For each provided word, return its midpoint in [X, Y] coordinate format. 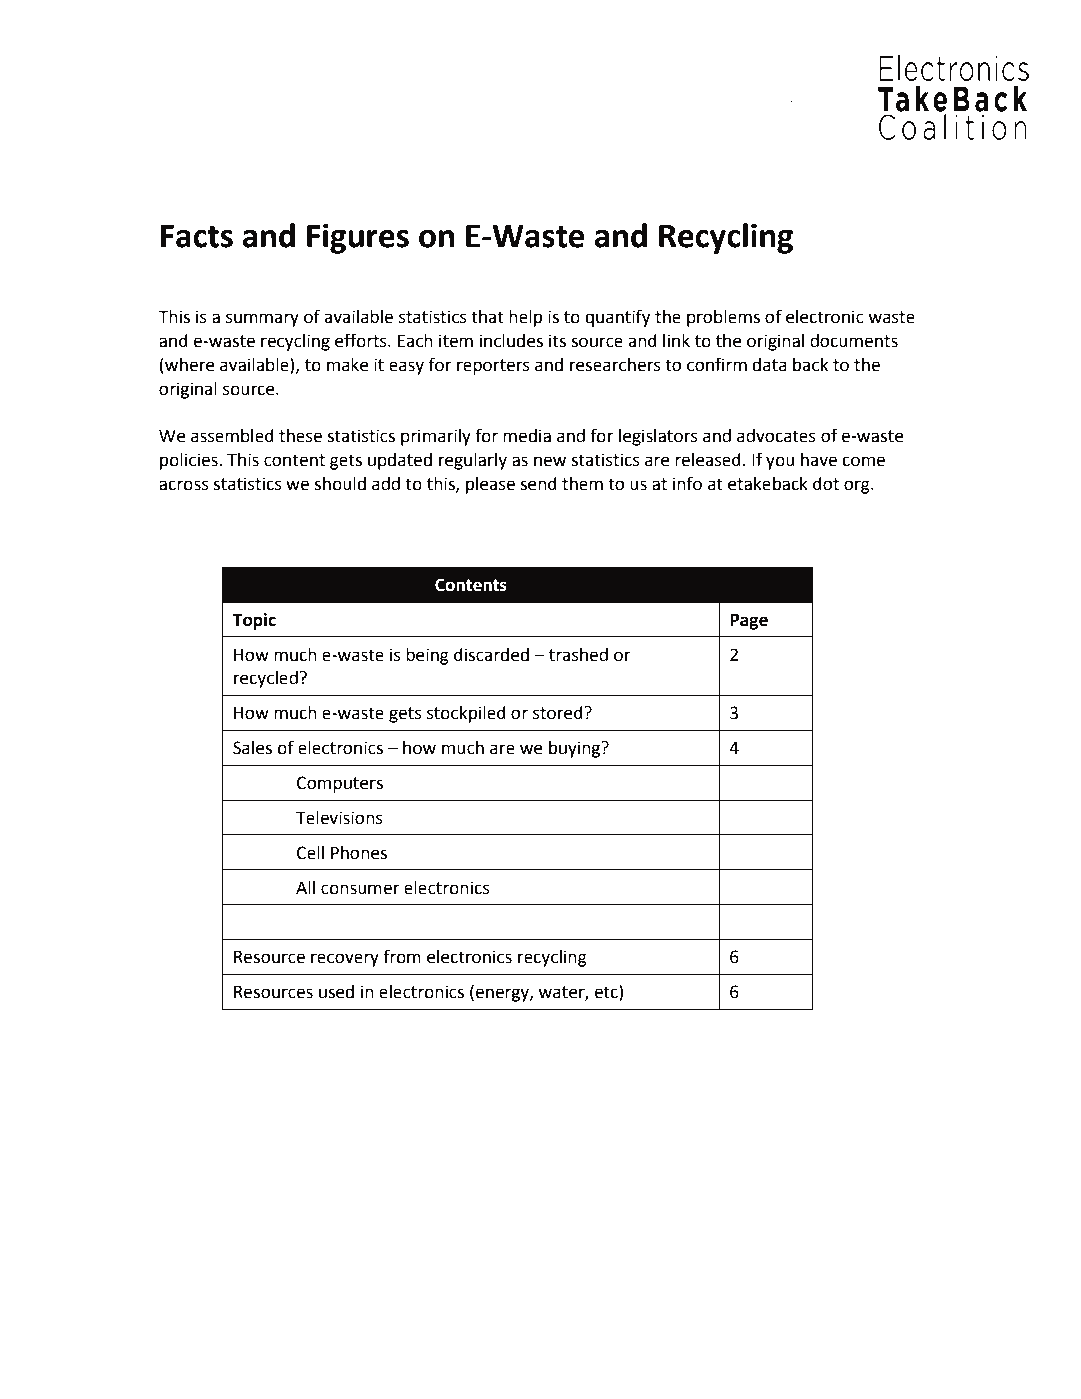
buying [576, 749]
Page [749, 621]
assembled [232, 436]
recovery [345, 960]
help [525, 318]
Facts [197, 236]
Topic [254, 621]
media [527, 436]
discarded [491, 655]
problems [723, 318]
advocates [776, 436]
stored [559, 713]
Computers [340, 784]
